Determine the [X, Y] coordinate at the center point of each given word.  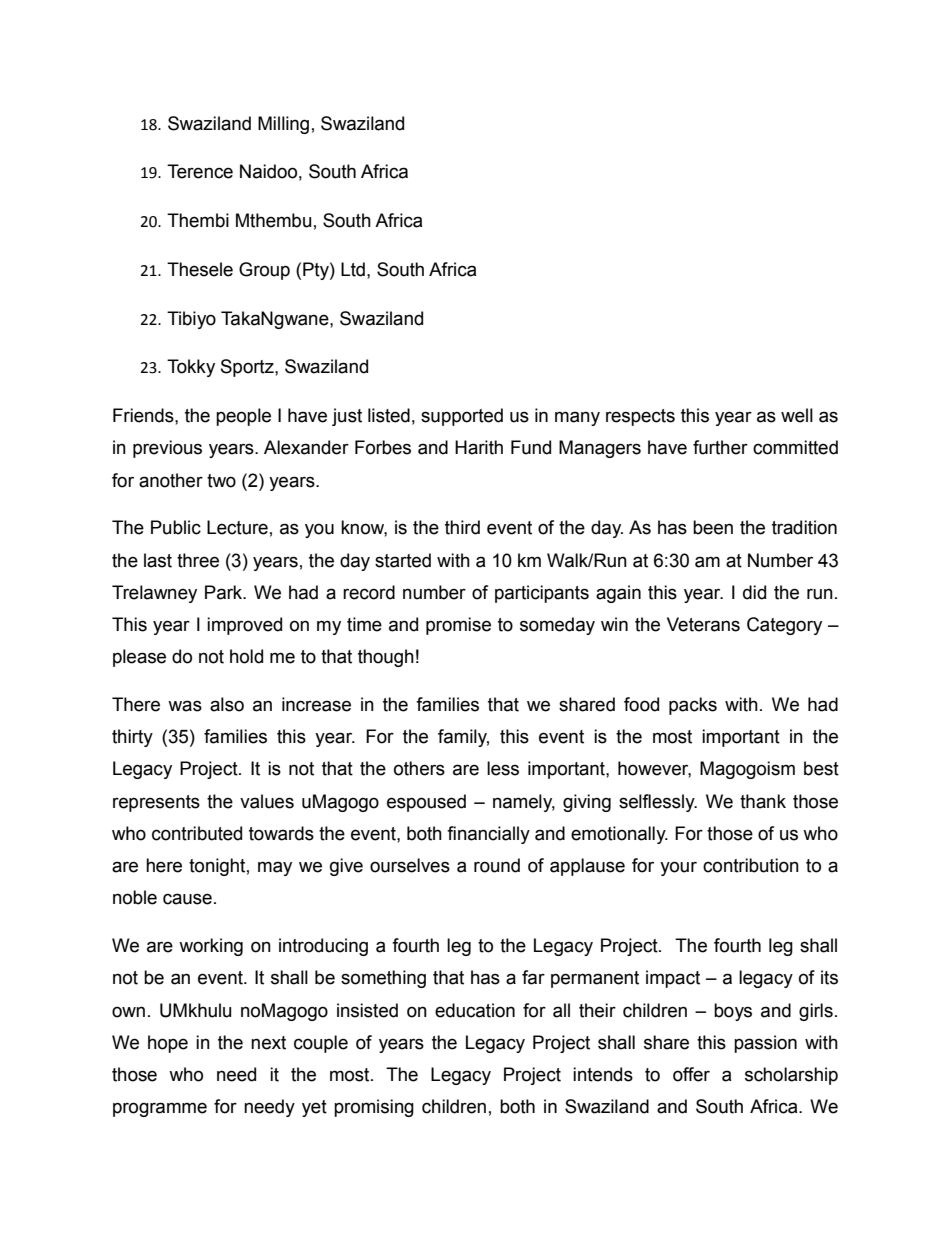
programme [160, 1109]
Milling [283, 125]
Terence [200, 171]
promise [458, 626]
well [797, 415]
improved [244, 626]
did [754, 592]
